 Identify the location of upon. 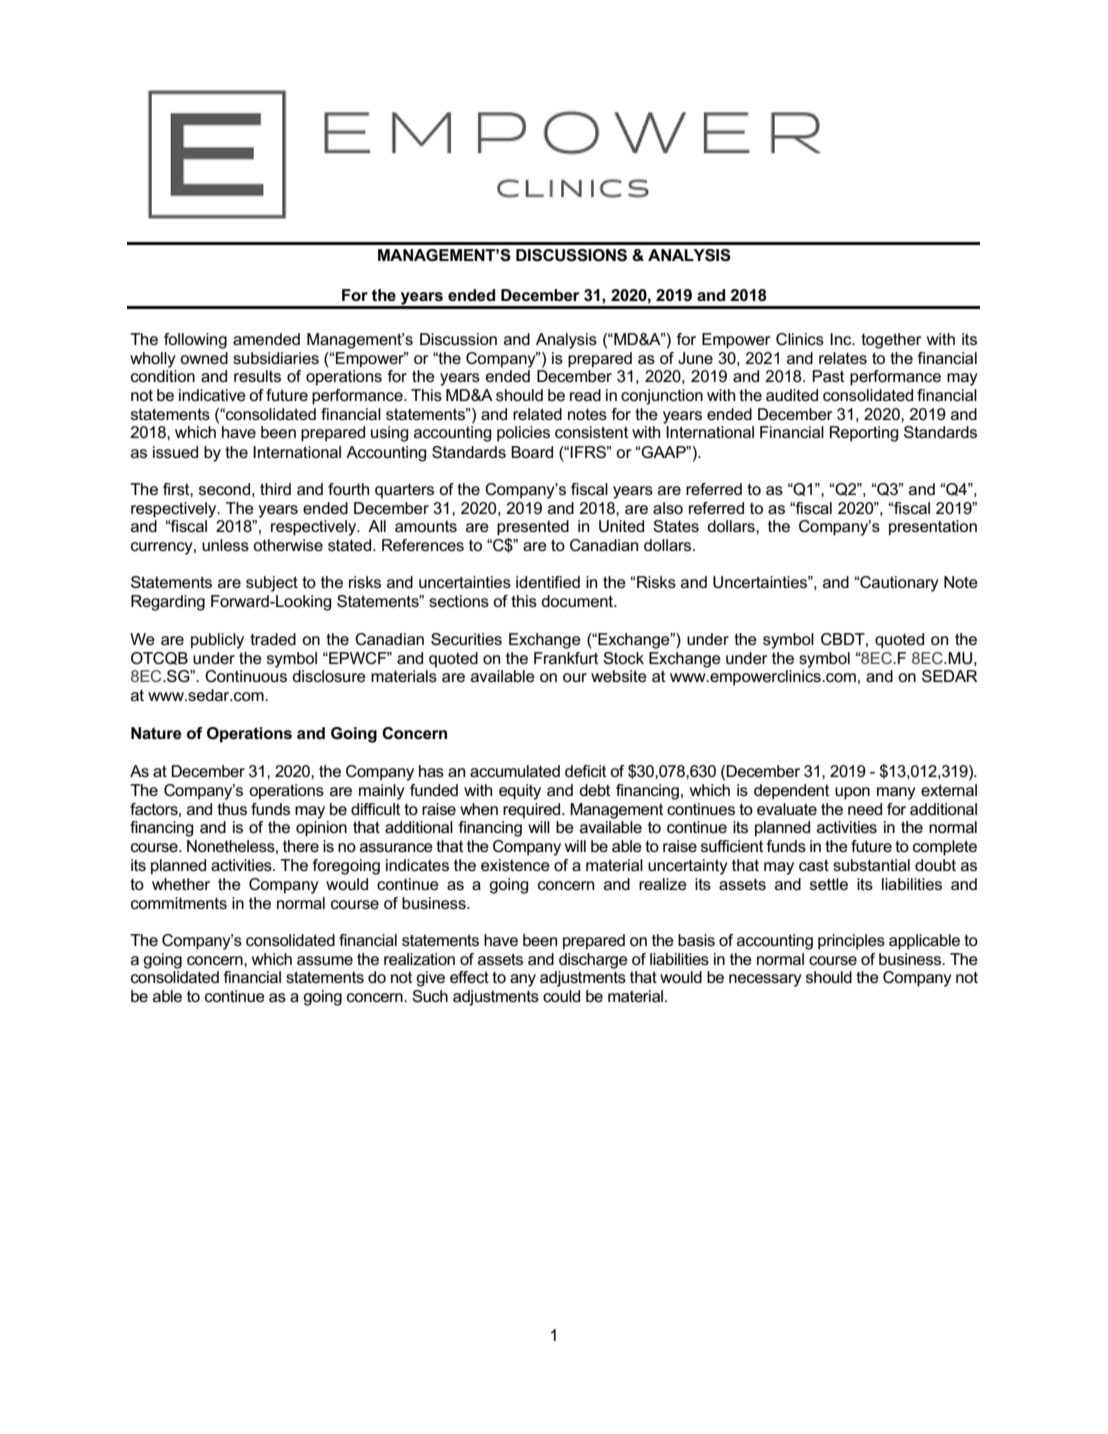
(852, 793).
